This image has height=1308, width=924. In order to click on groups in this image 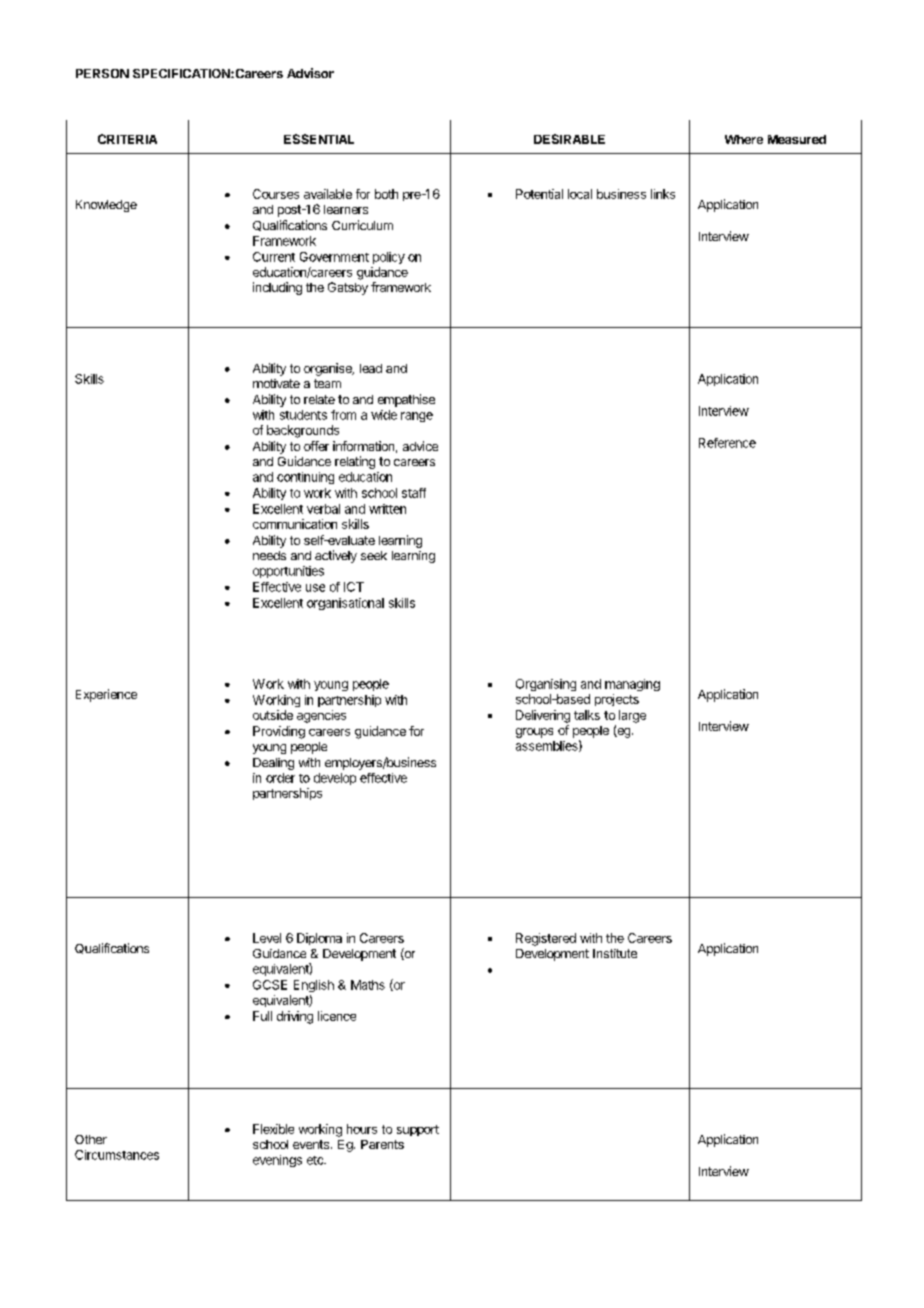, I will do `click(534, 733)`.
